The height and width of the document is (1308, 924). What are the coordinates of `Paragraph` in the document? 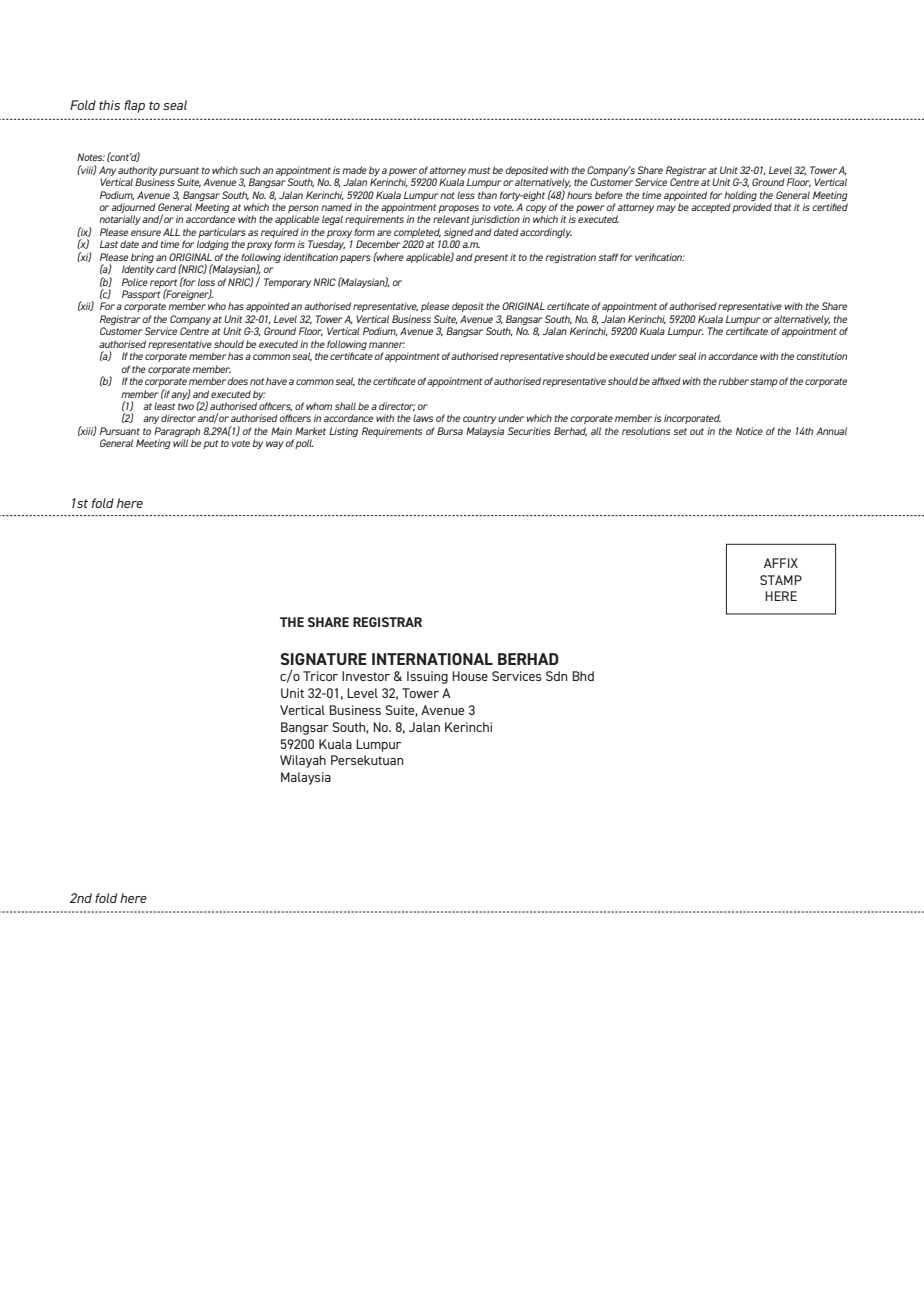 It's located at (177, 432).
